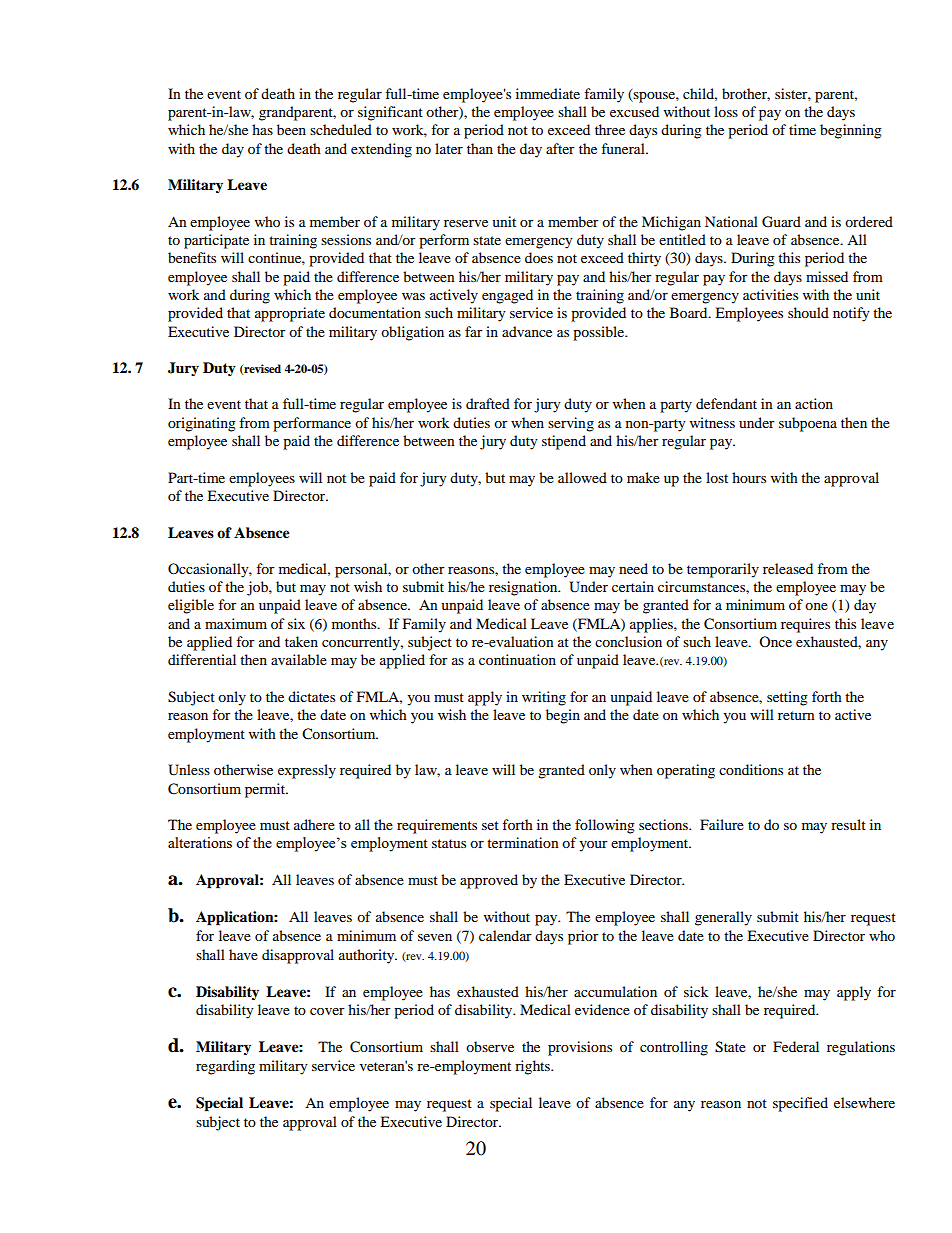 Image resolution: width=952 pixels, height=1233 pixels. Describe the element at coordinates (291, 129) in the screenshot. I see `been` at that location.
